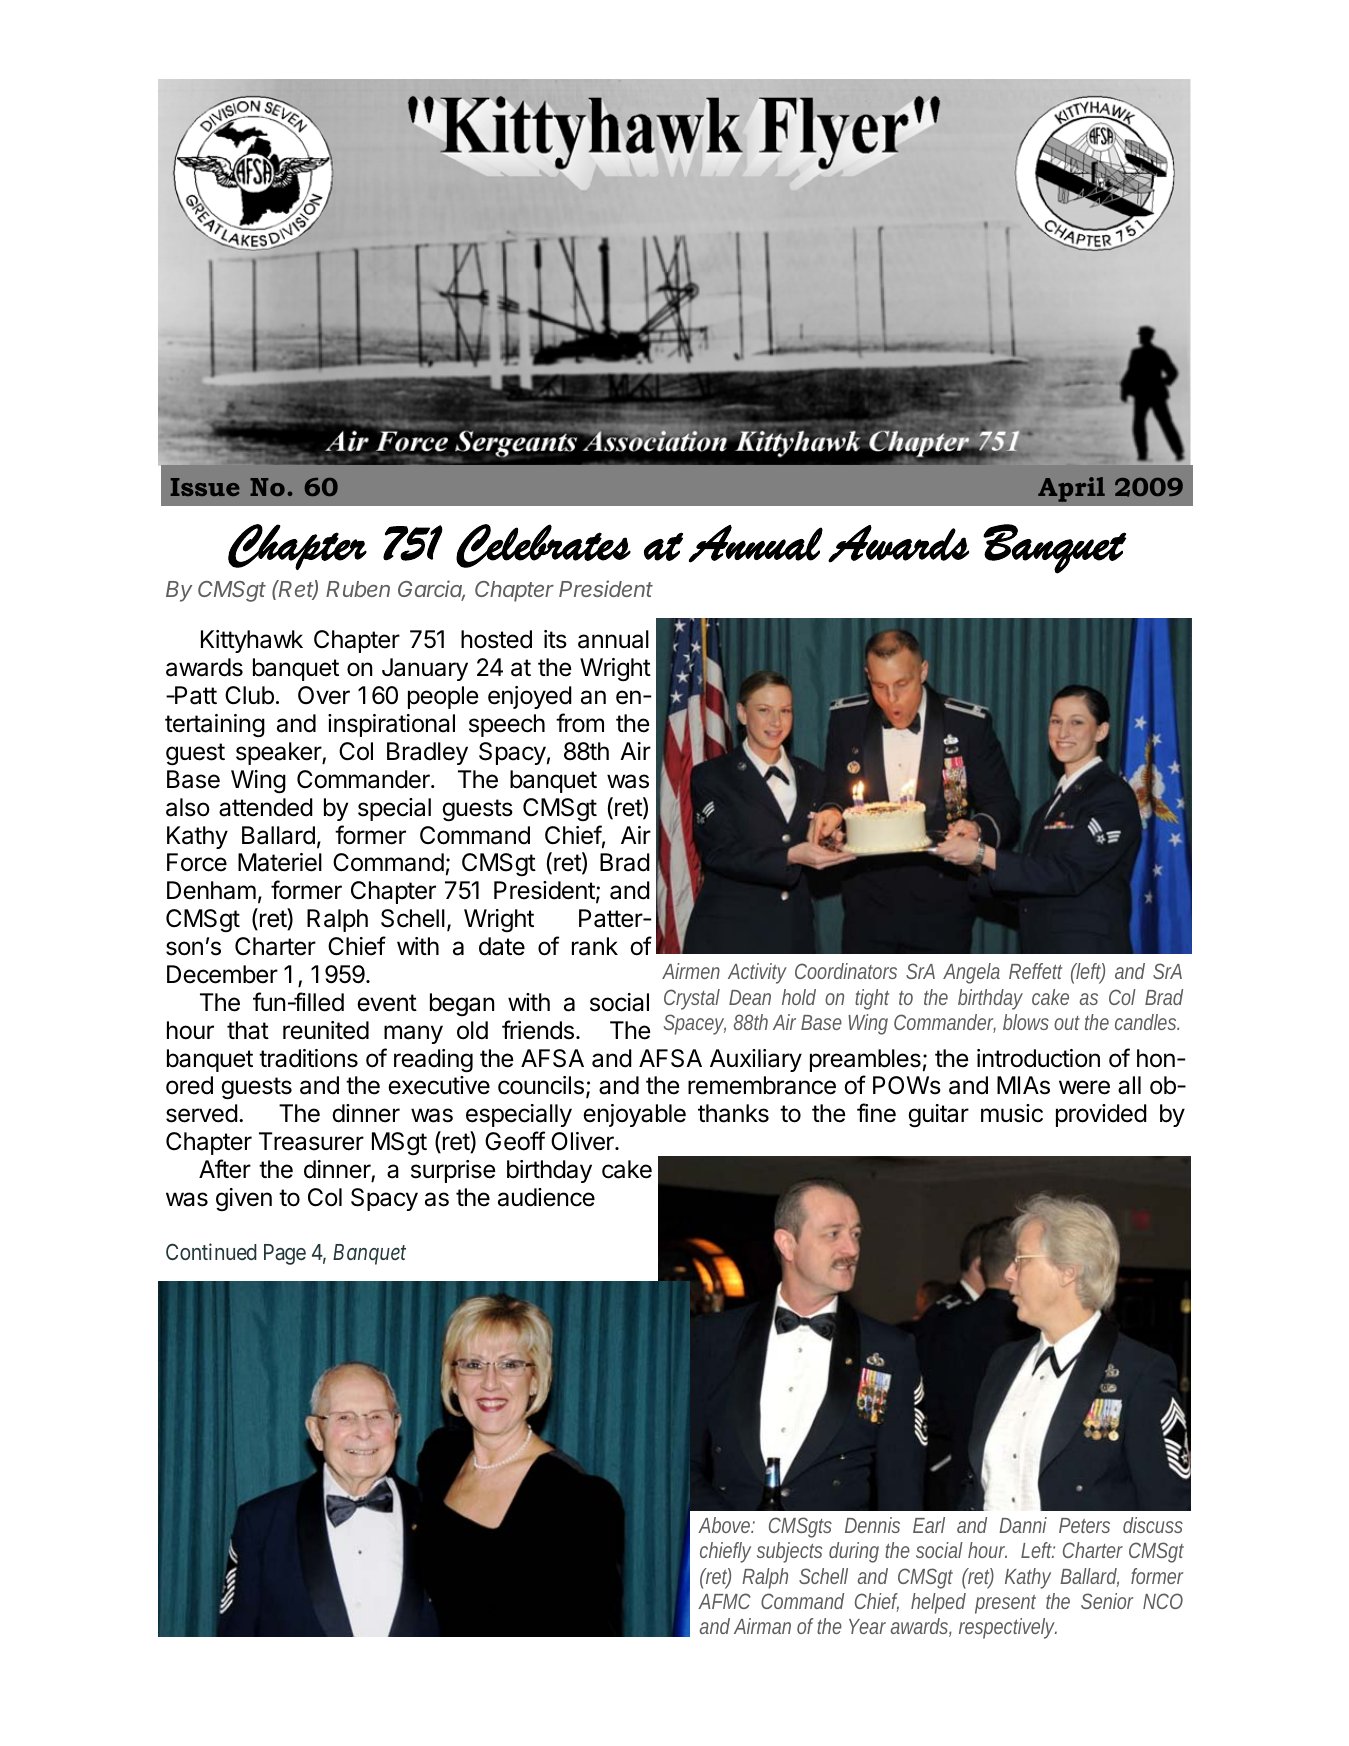 The image size is (1349, 1746). I want to click on Issue, so click(205, 487).
